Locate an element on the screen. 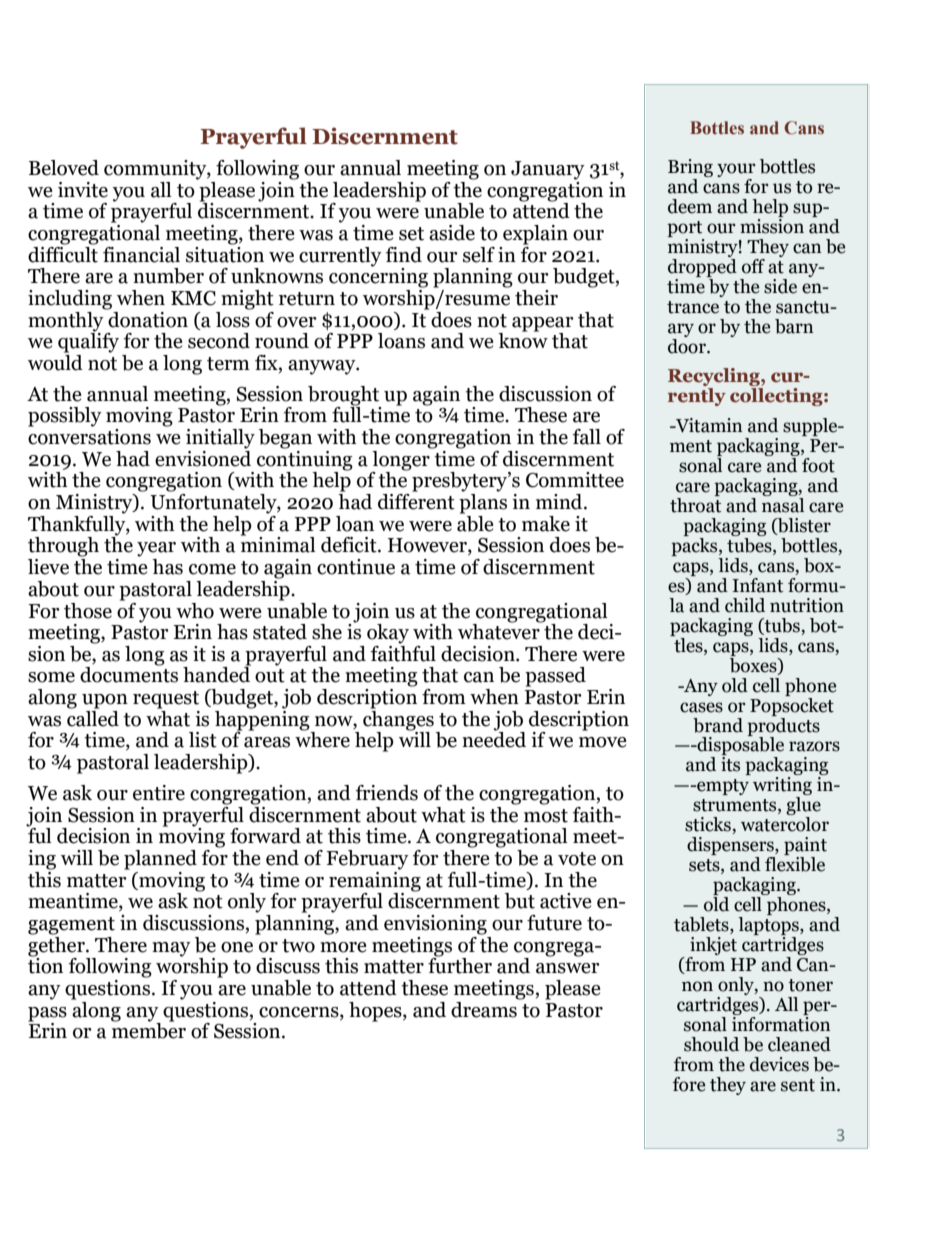  member is located at coordinates (148, 1029).
